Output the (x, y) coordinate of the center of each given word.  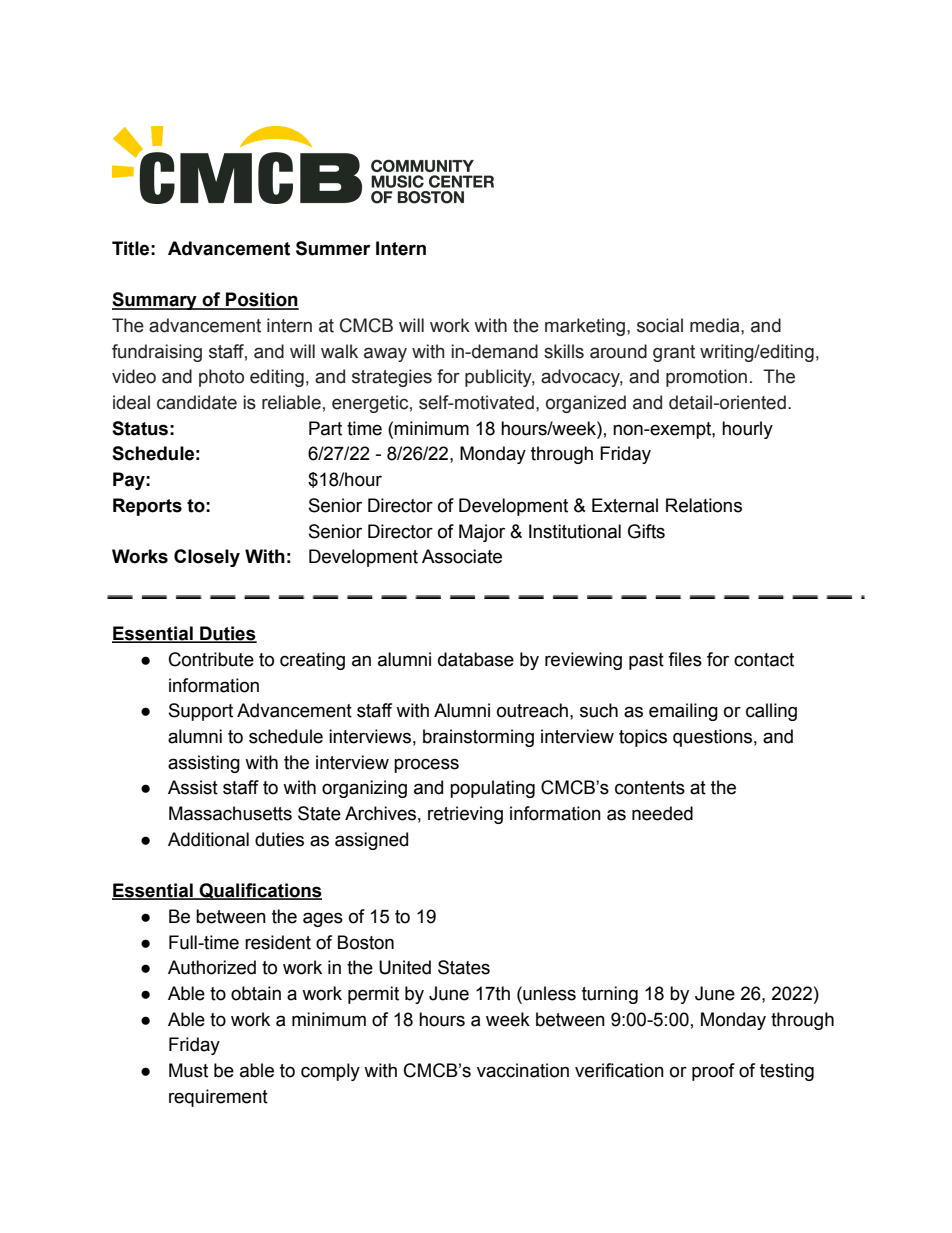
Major (482, 533)
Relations (704, 505)
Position (261, 300)
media (716, 325)
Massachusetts (230, 813)
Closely (207, 558)
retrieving (465, 815)
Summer (333, 248)
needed (662, 813)
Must (188, 1070)
